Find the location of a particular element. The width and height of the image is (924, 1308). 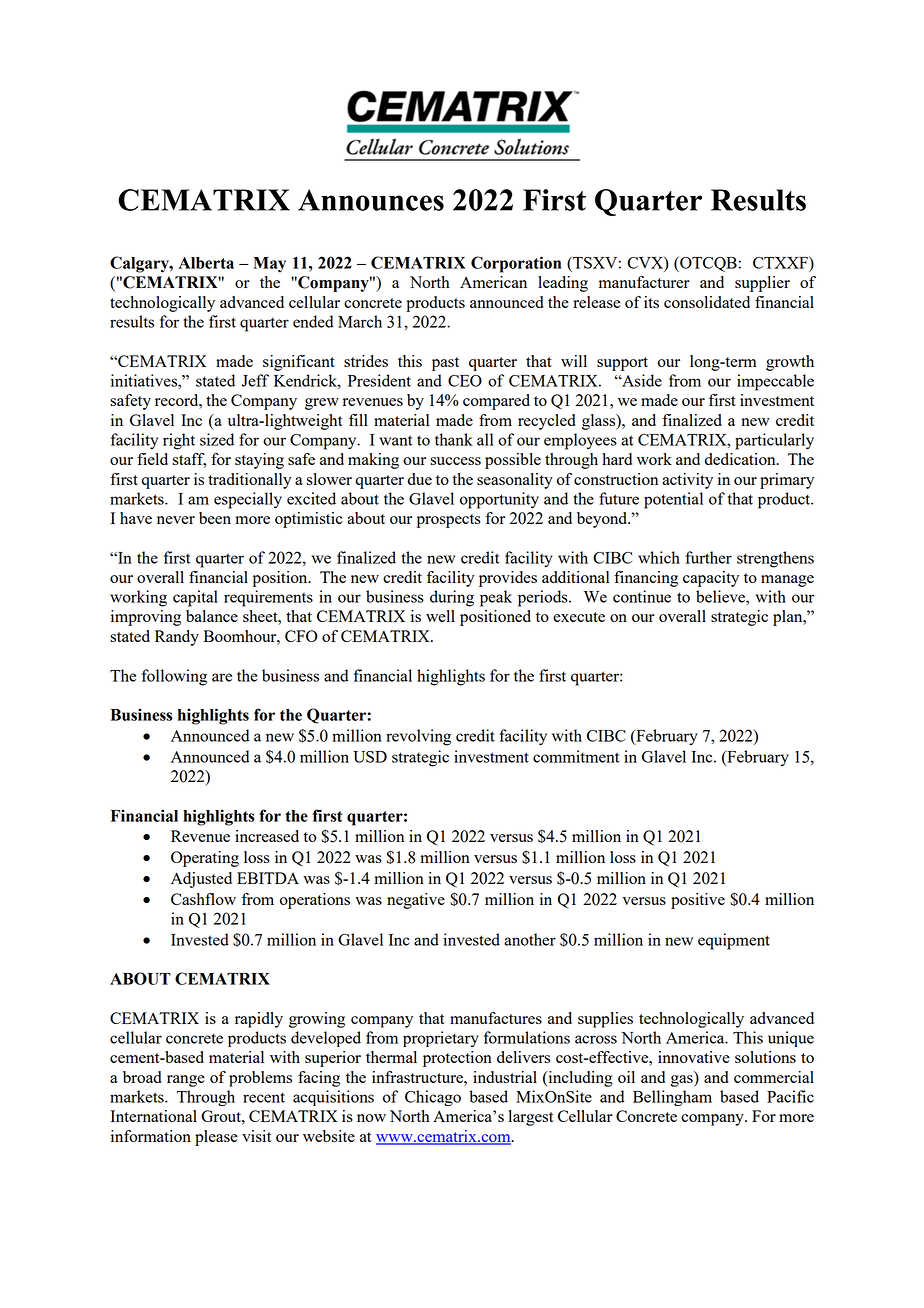

increased is located at coordinates (267, 836).
